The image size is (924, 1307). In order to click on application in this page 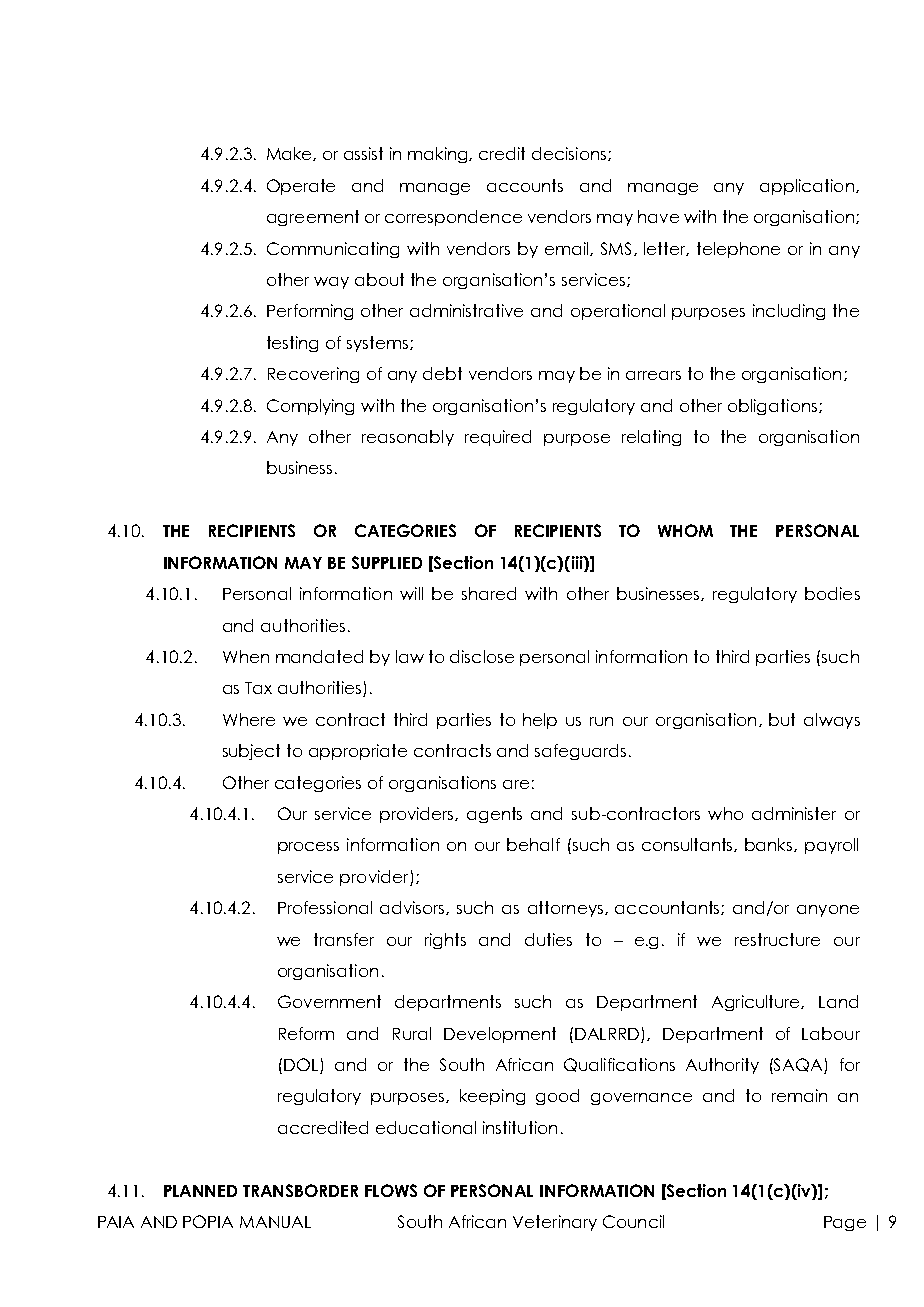, I will do `click(807, 187)`.
